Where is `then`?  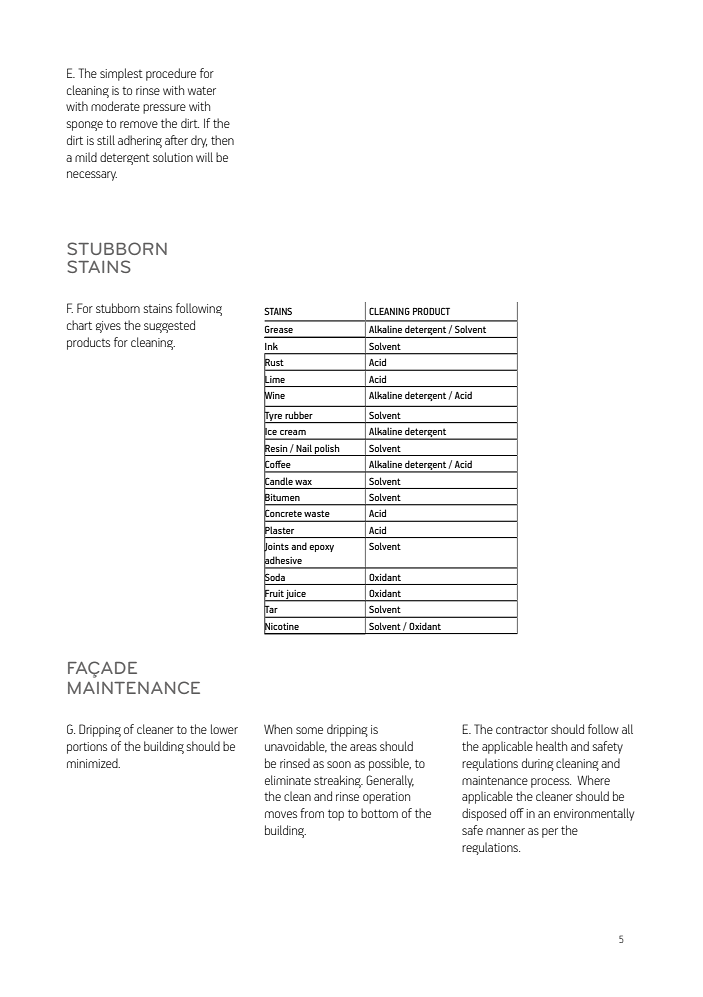
then is located at coordinates (222, 140).
